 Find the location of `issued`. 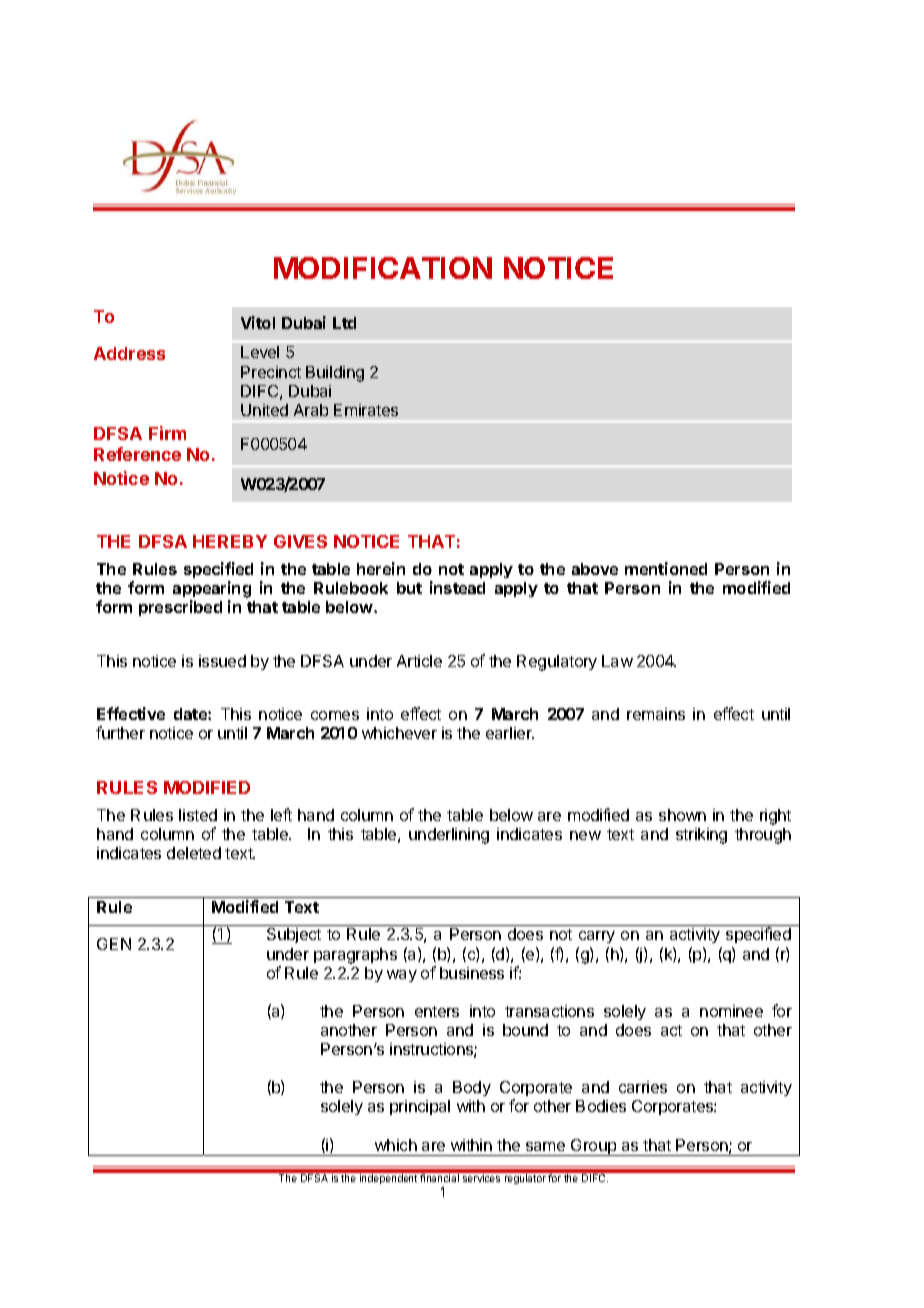

issued is located at coordinates (222, 661).
